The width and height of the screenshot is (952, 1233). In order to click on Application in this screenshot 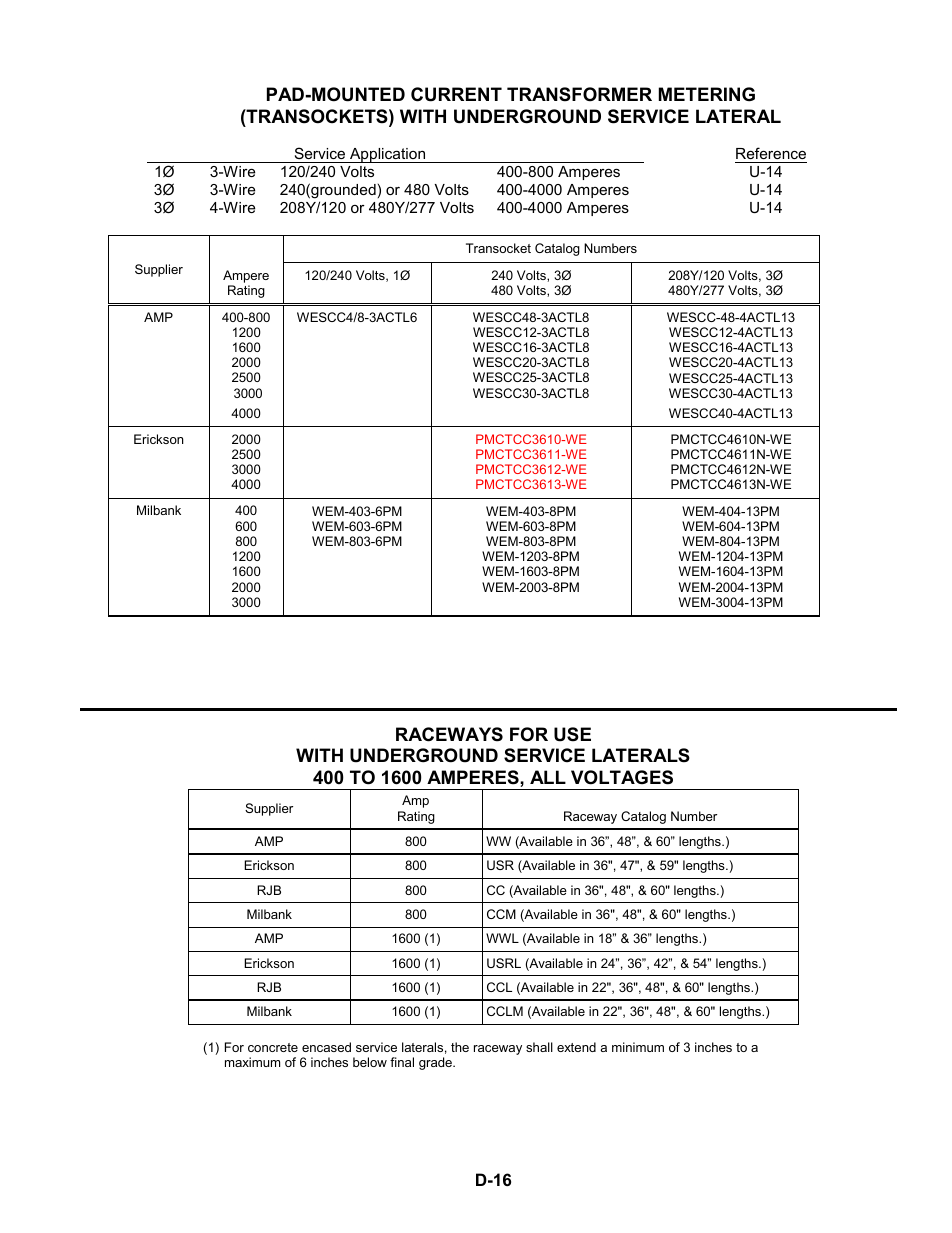, I will do `click(388, 155)`.
